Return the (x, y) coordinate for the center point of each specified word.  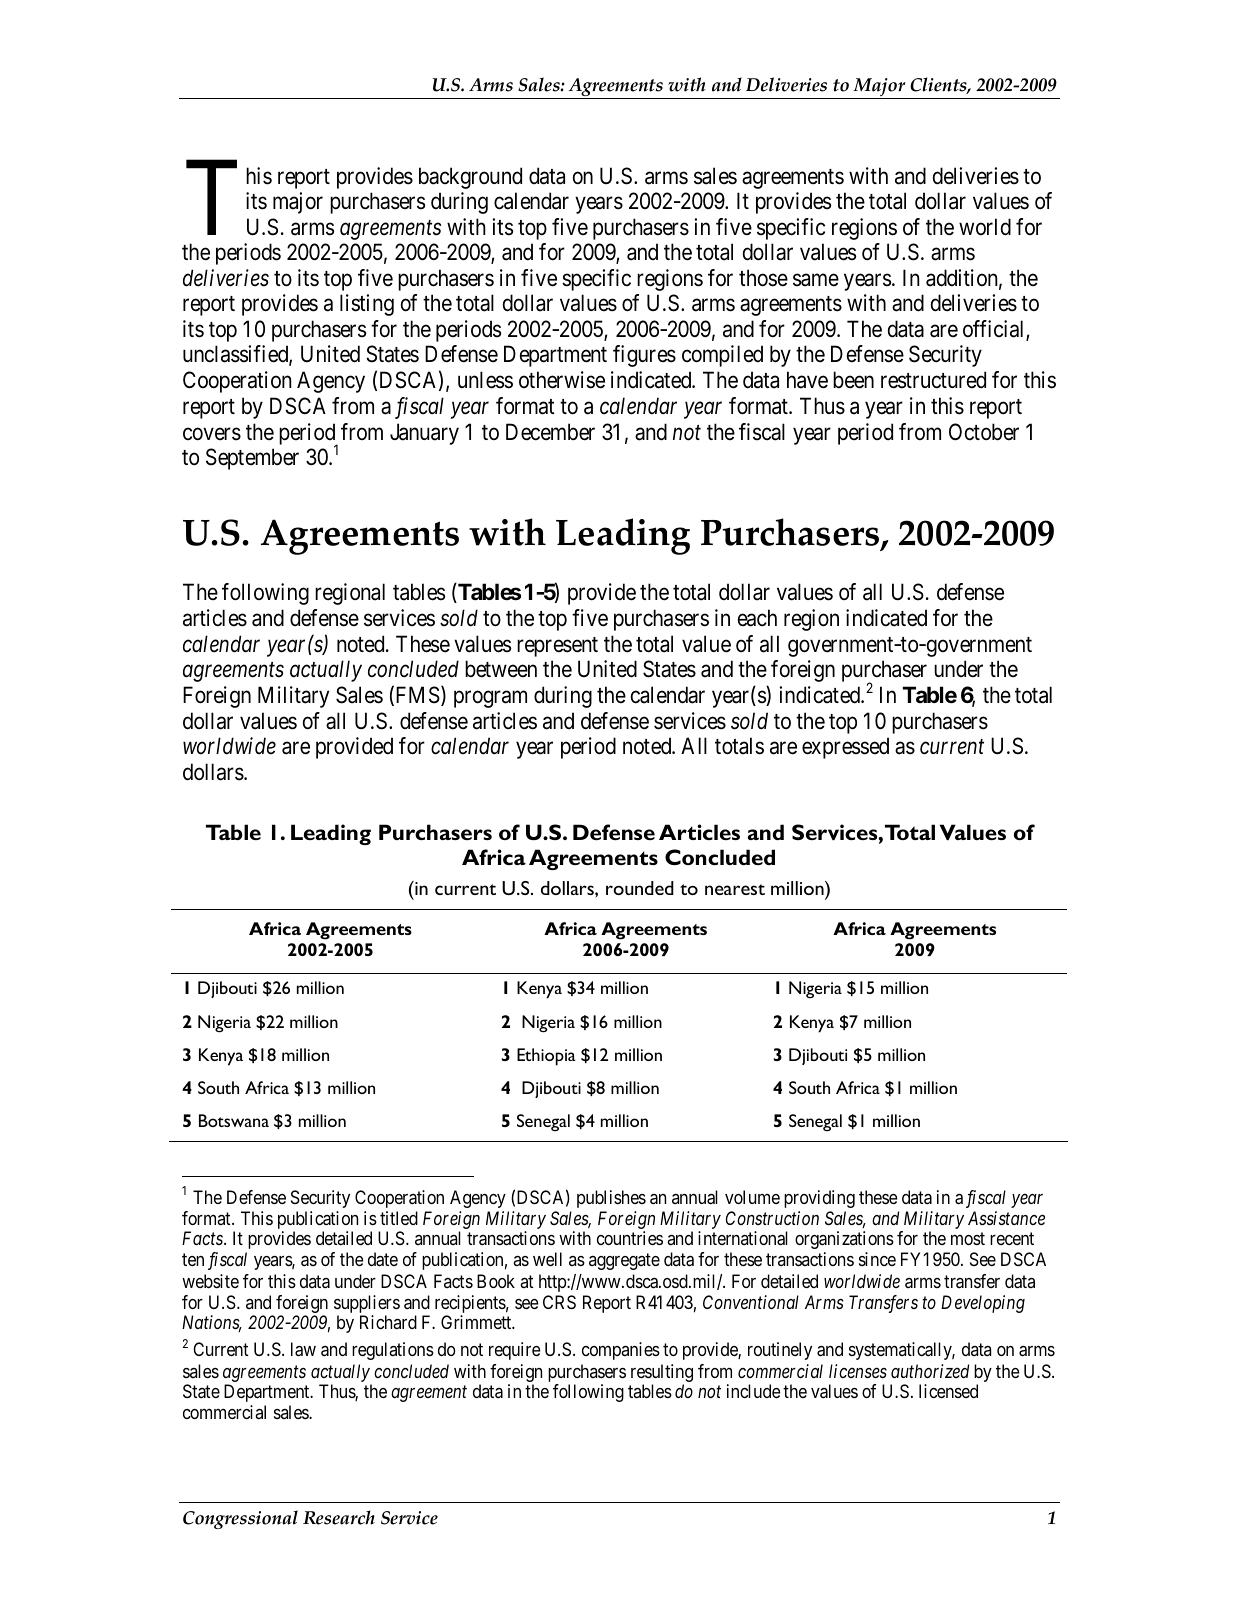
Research (339, 1517)
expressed (845, 748)
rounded (640, 888)
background (470, 178)
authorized (930, 1371)
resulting (662, 1374)
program (490, 699)
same (816, 280)
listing (367, 305)
